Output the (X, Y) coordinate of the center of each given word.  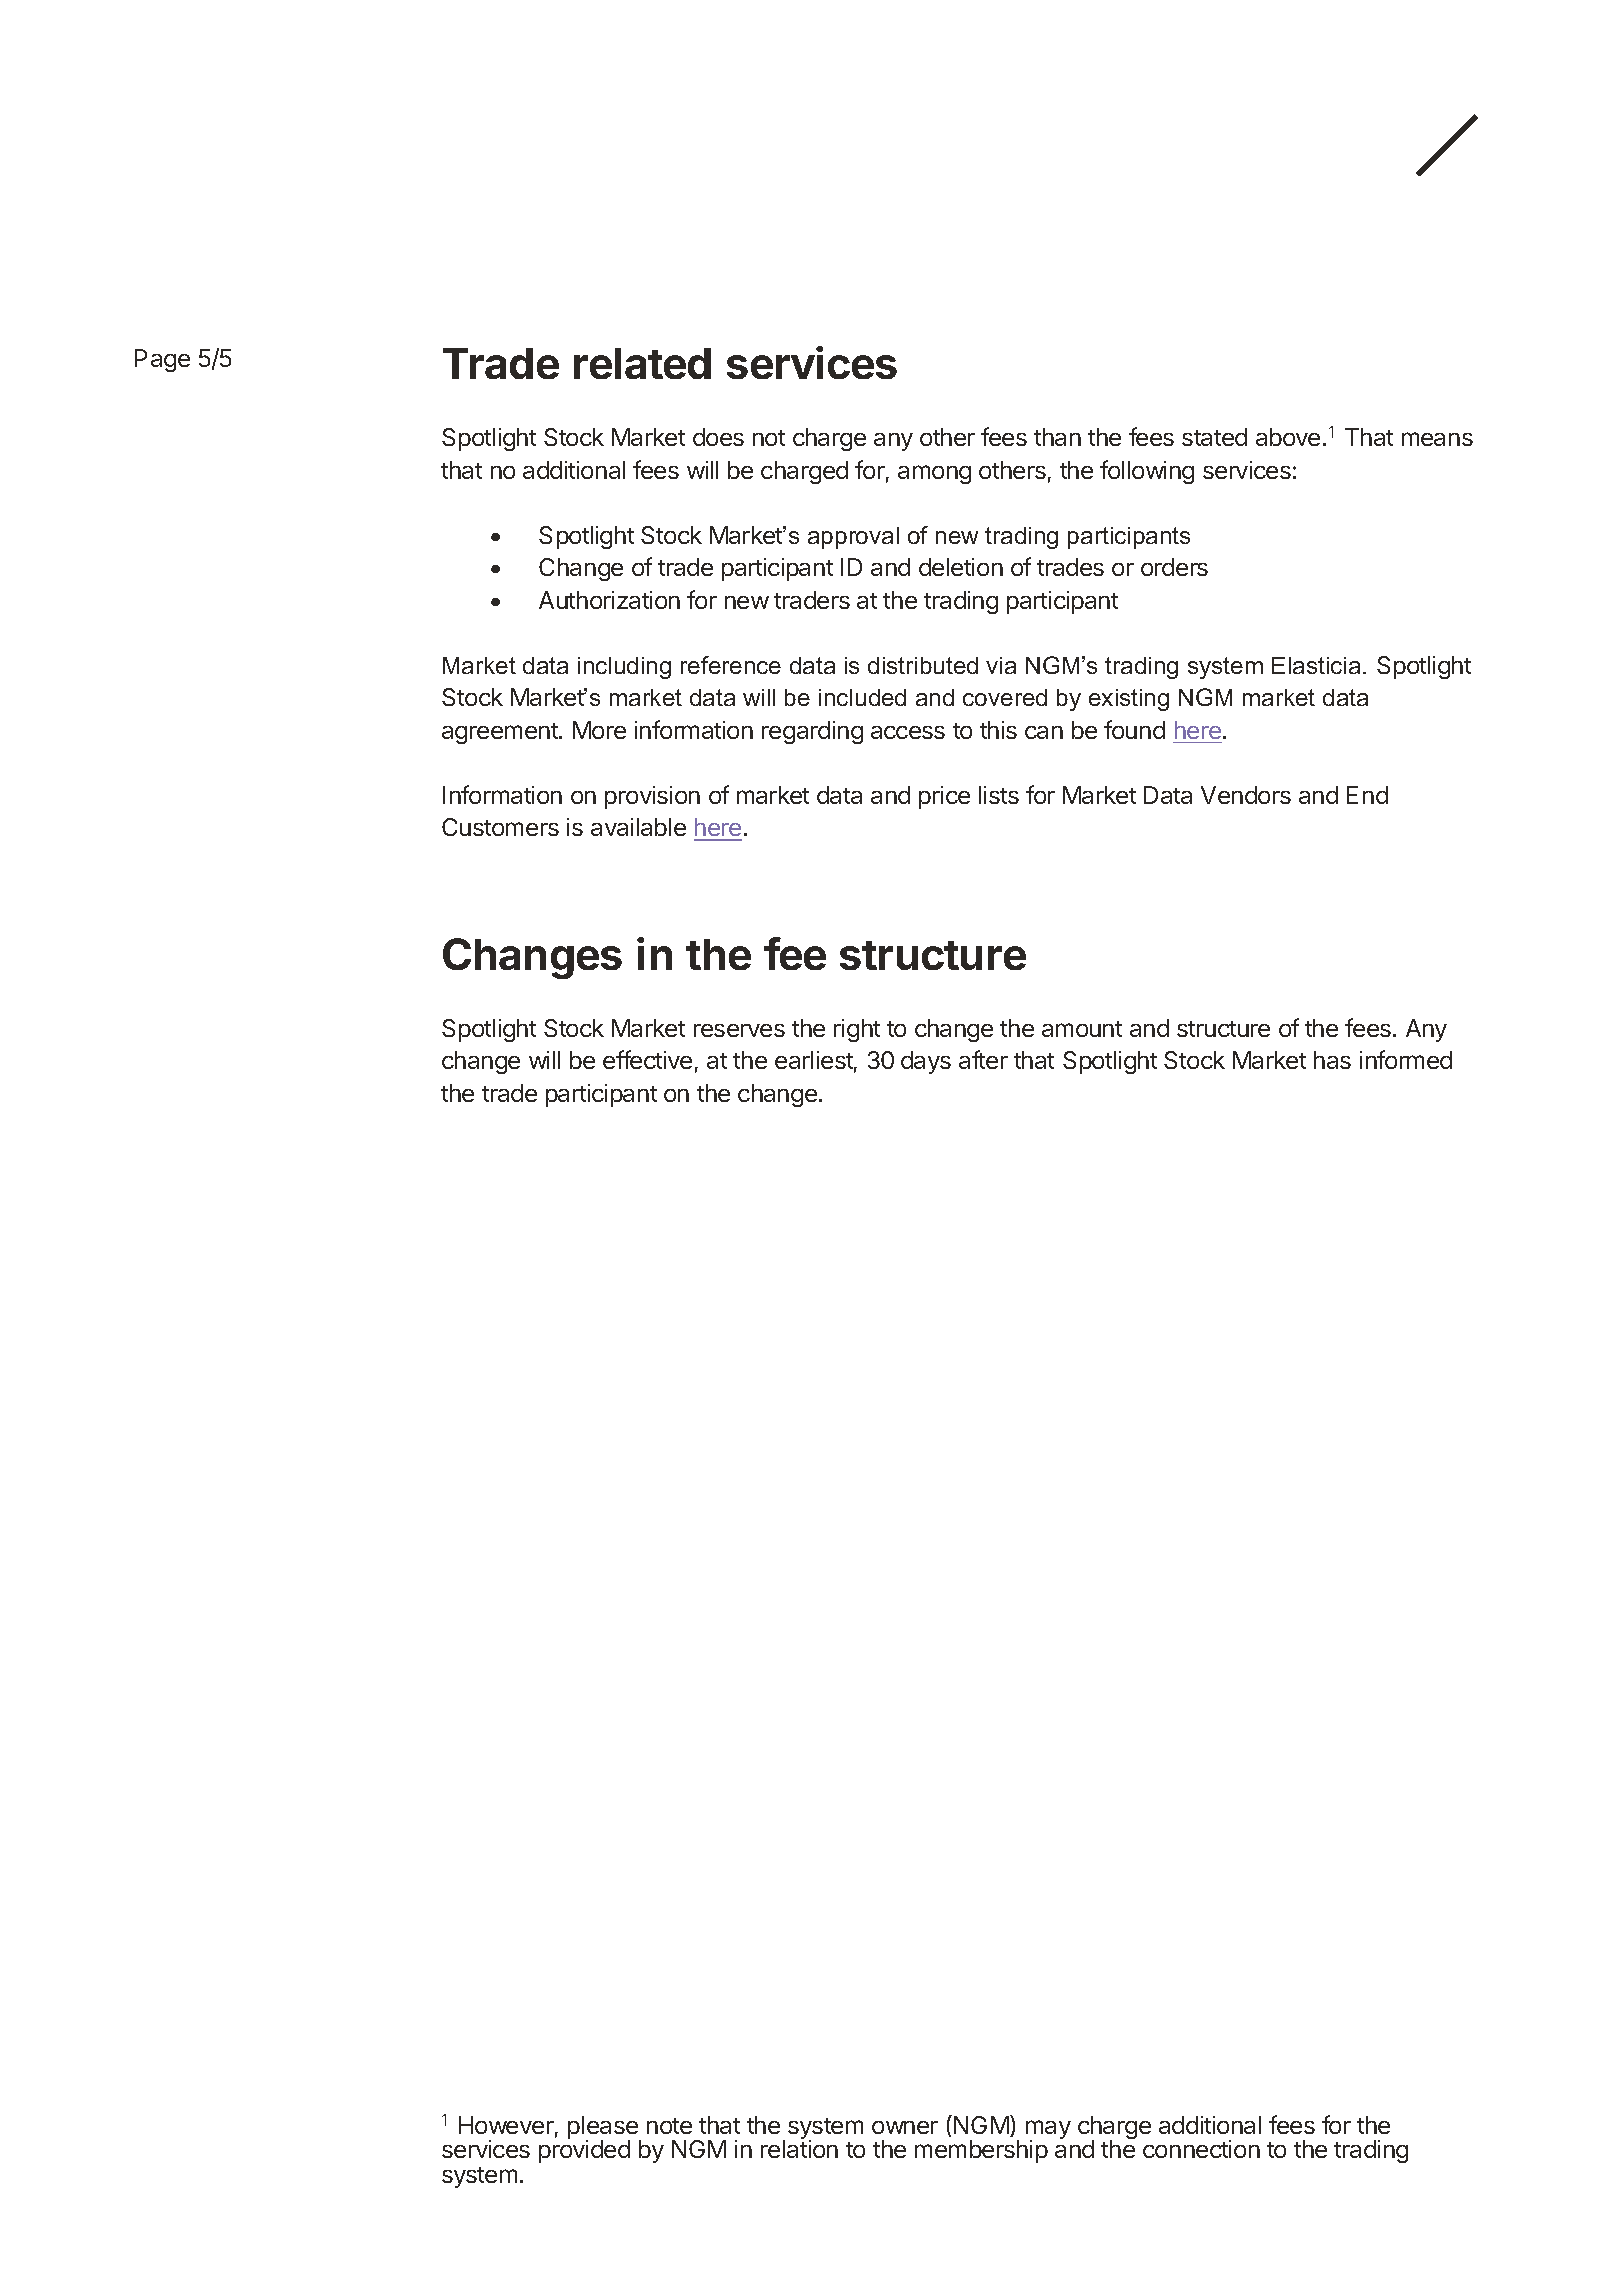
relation (799, 2149)
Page (162, 360)
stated (1214, 437)
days (926, 1062)
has (1332, 1060)
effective (647, 1059)
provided (584, 2151)
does (718, 437)
